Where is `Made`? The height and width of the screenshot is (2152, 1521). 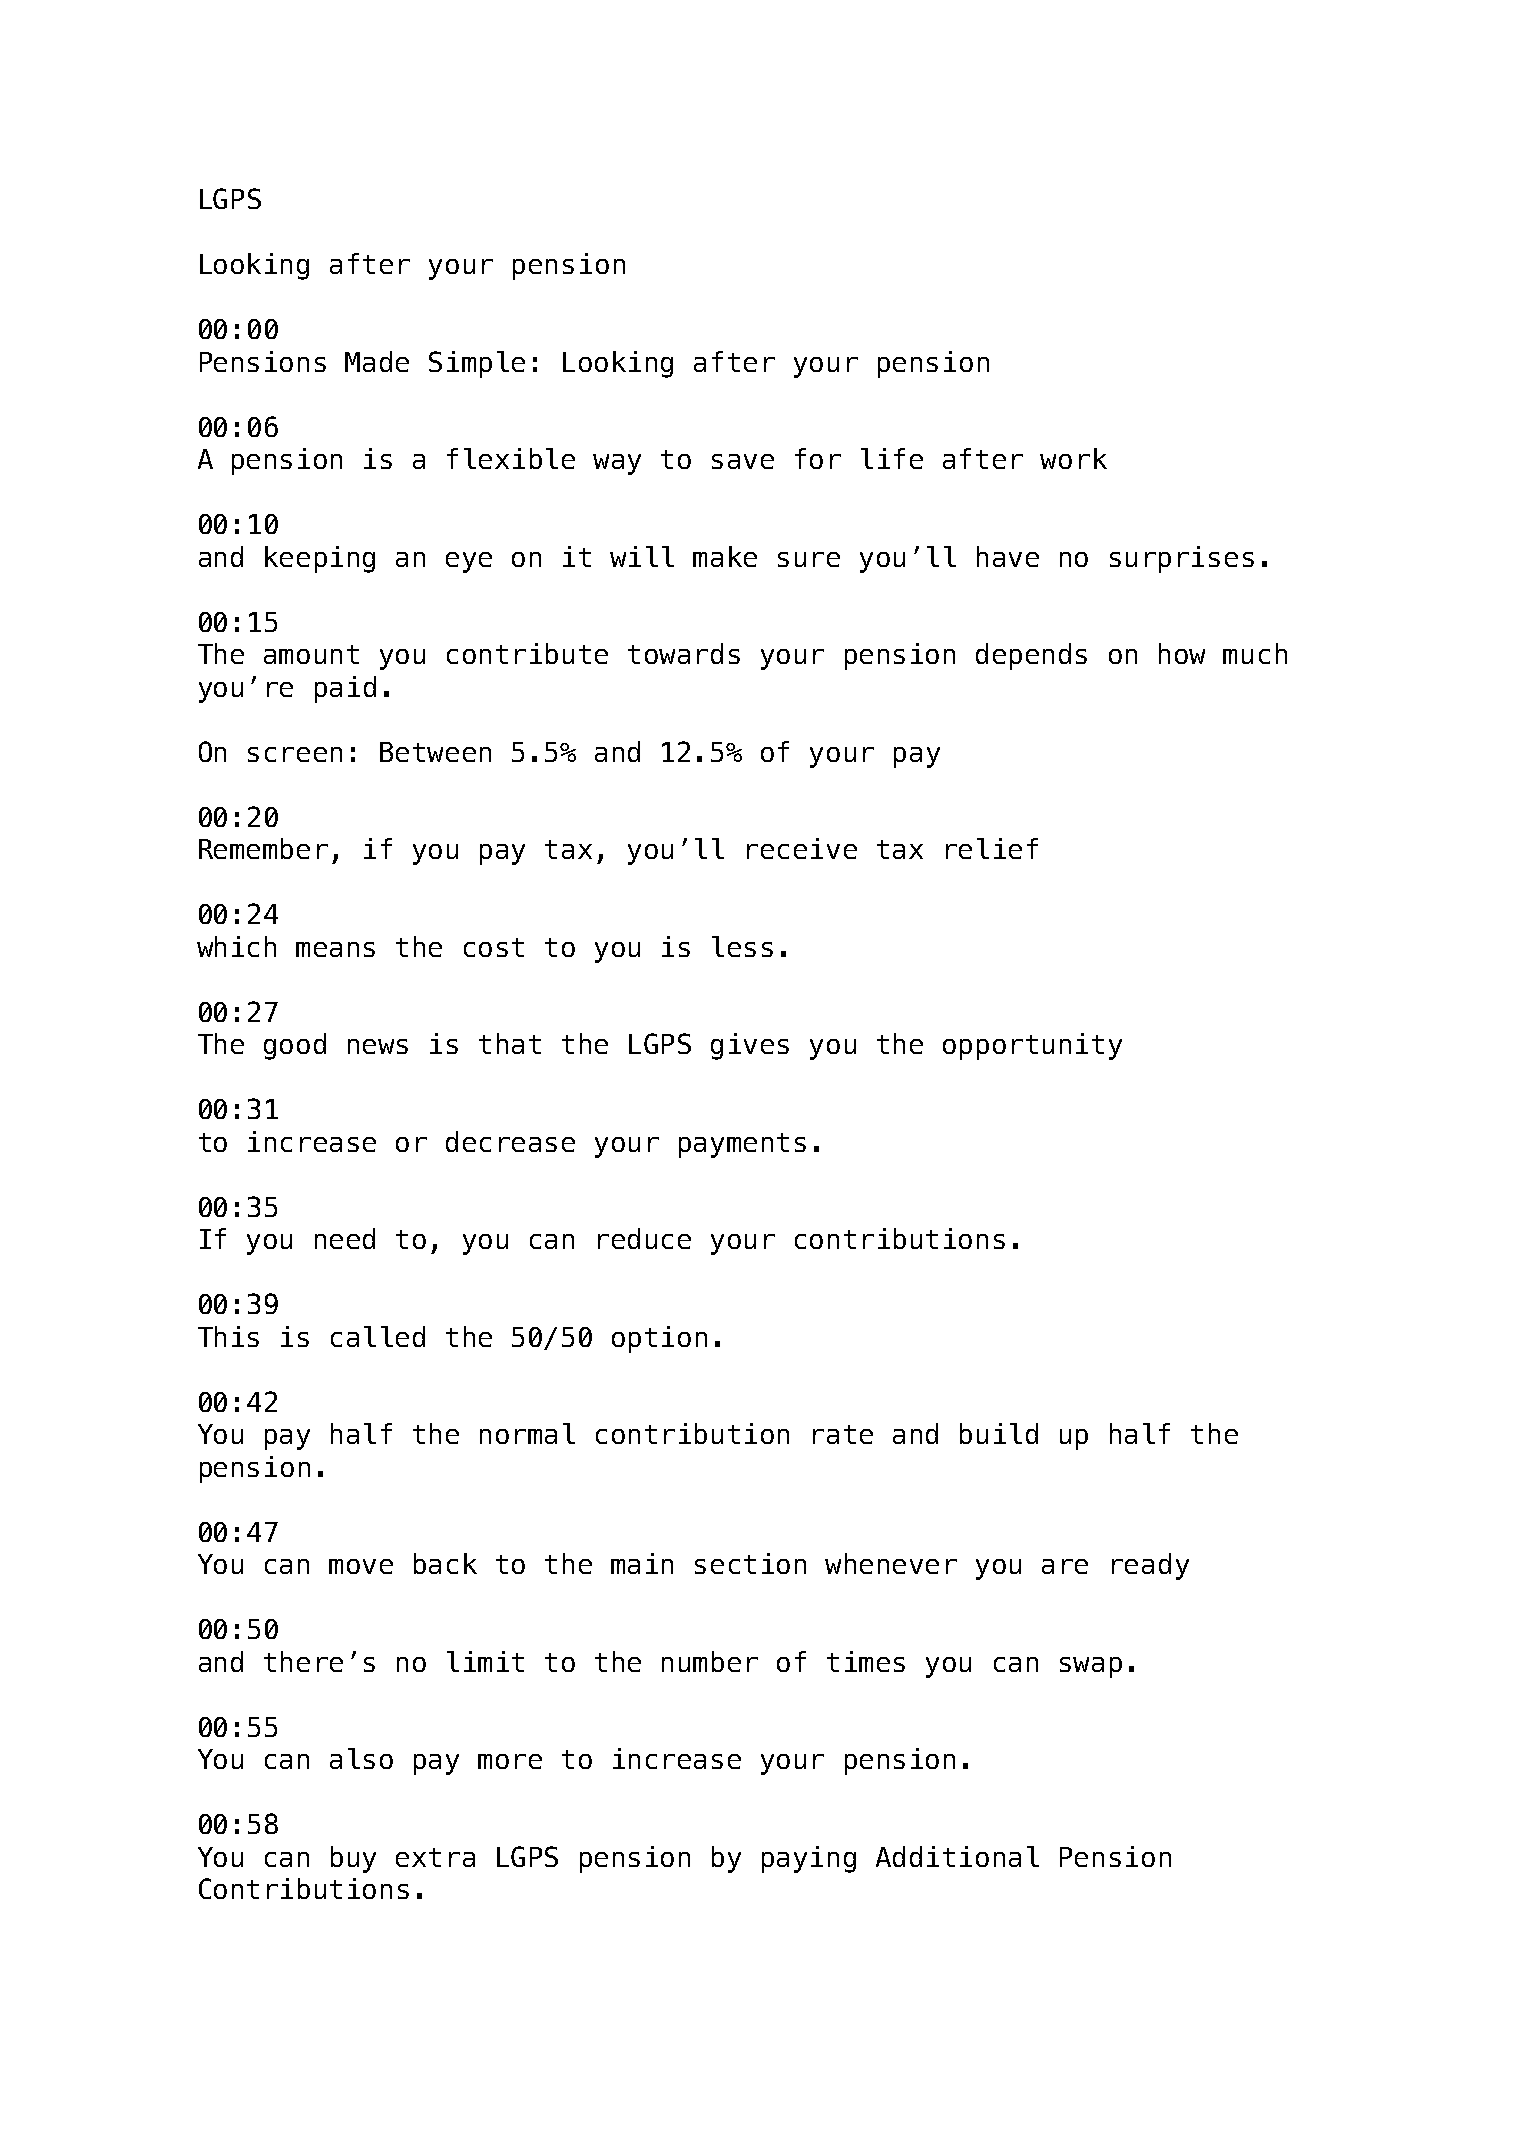
Made is located at coordinates (377, 361).
